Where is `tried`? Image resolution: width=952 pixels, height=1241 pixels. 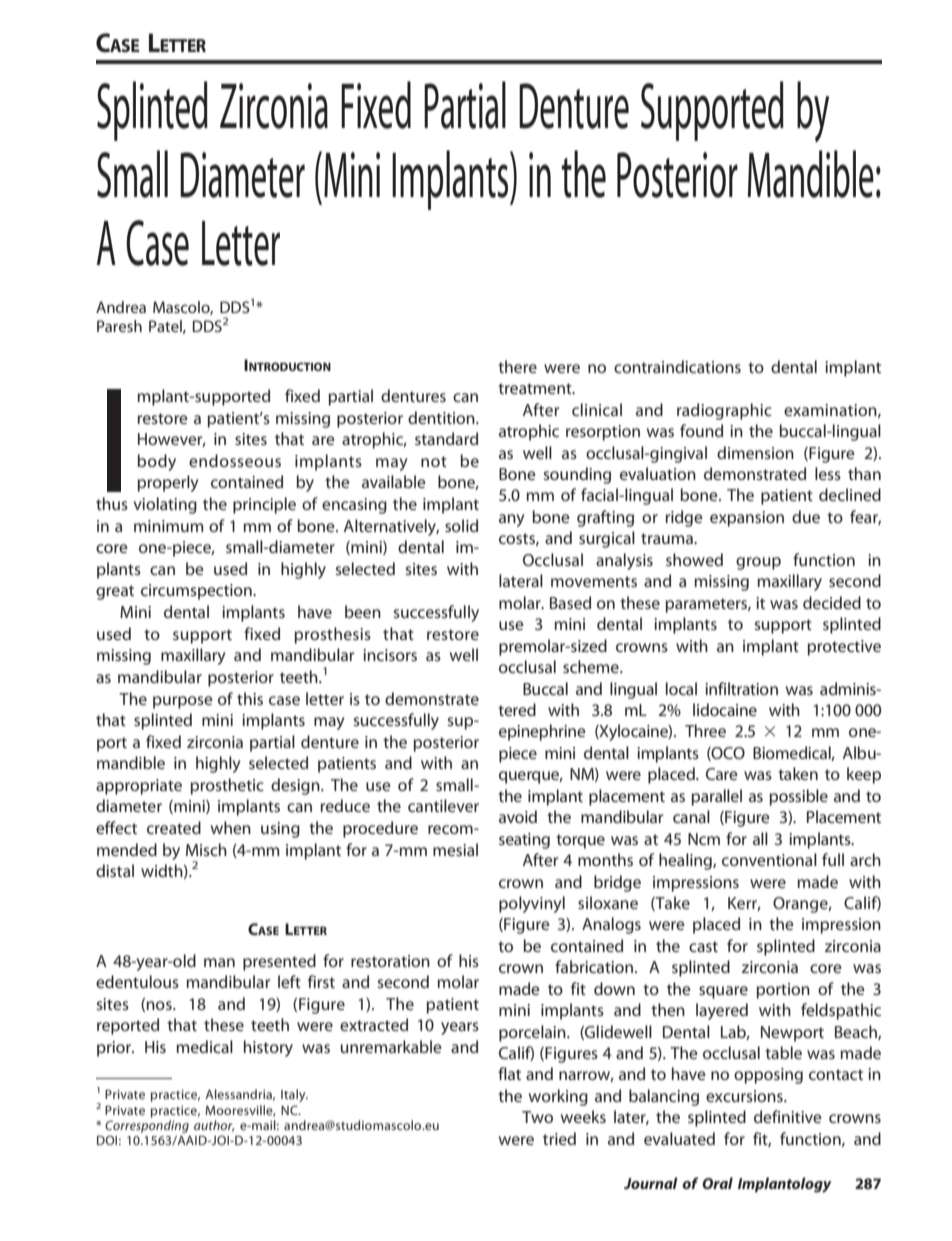
tried is located at coordinates (559, 1138).
